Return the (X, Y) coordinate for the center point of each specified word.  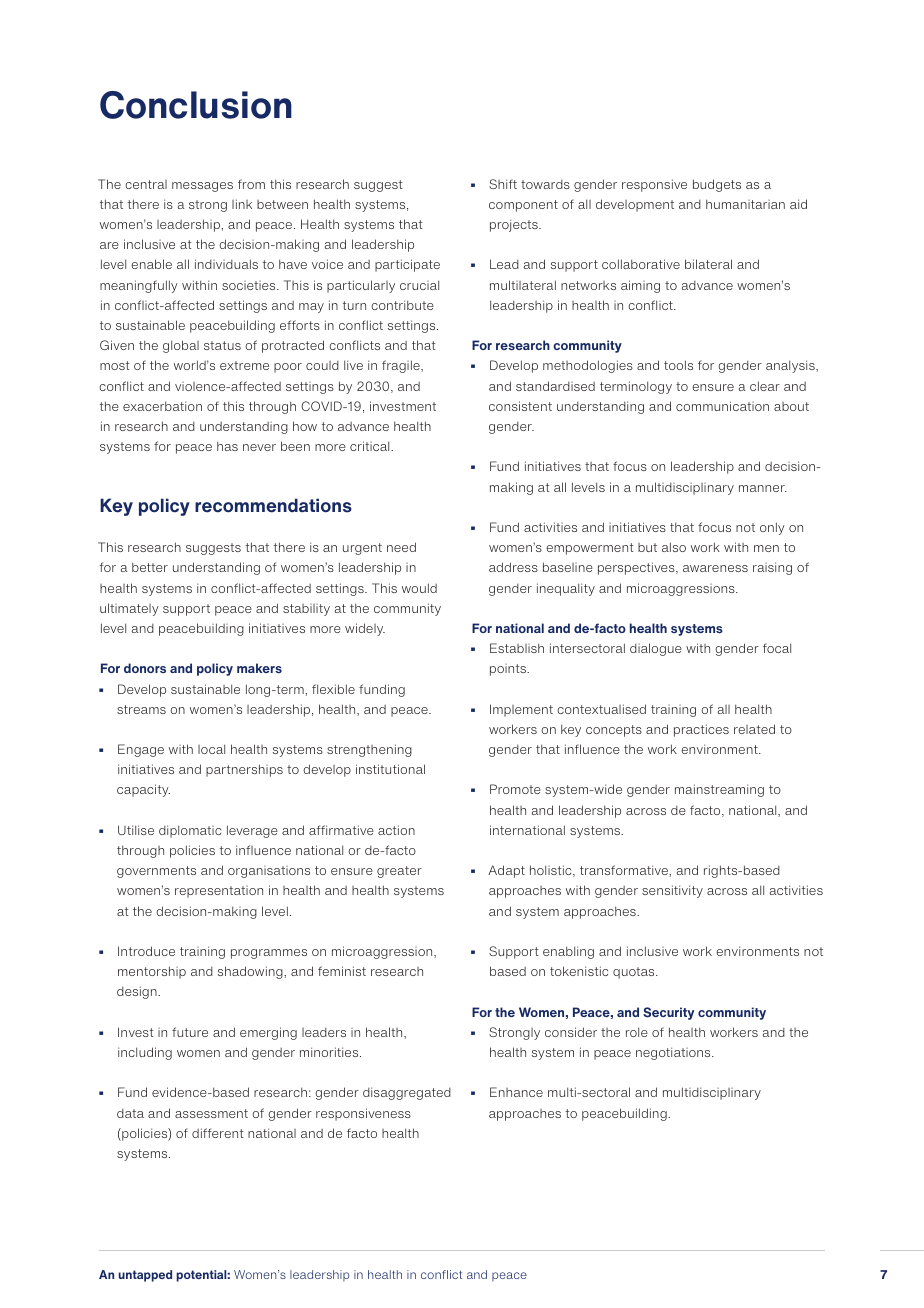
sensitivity (672, 891)
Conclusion (196, 105)
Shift (503, 184)
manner (763, 488)
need (401, 547)
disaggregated (407, 1093)
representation (219, 892)
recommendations (273, 505)
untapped (145, 1276)
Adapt (506, 871)
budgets (717, 185)
